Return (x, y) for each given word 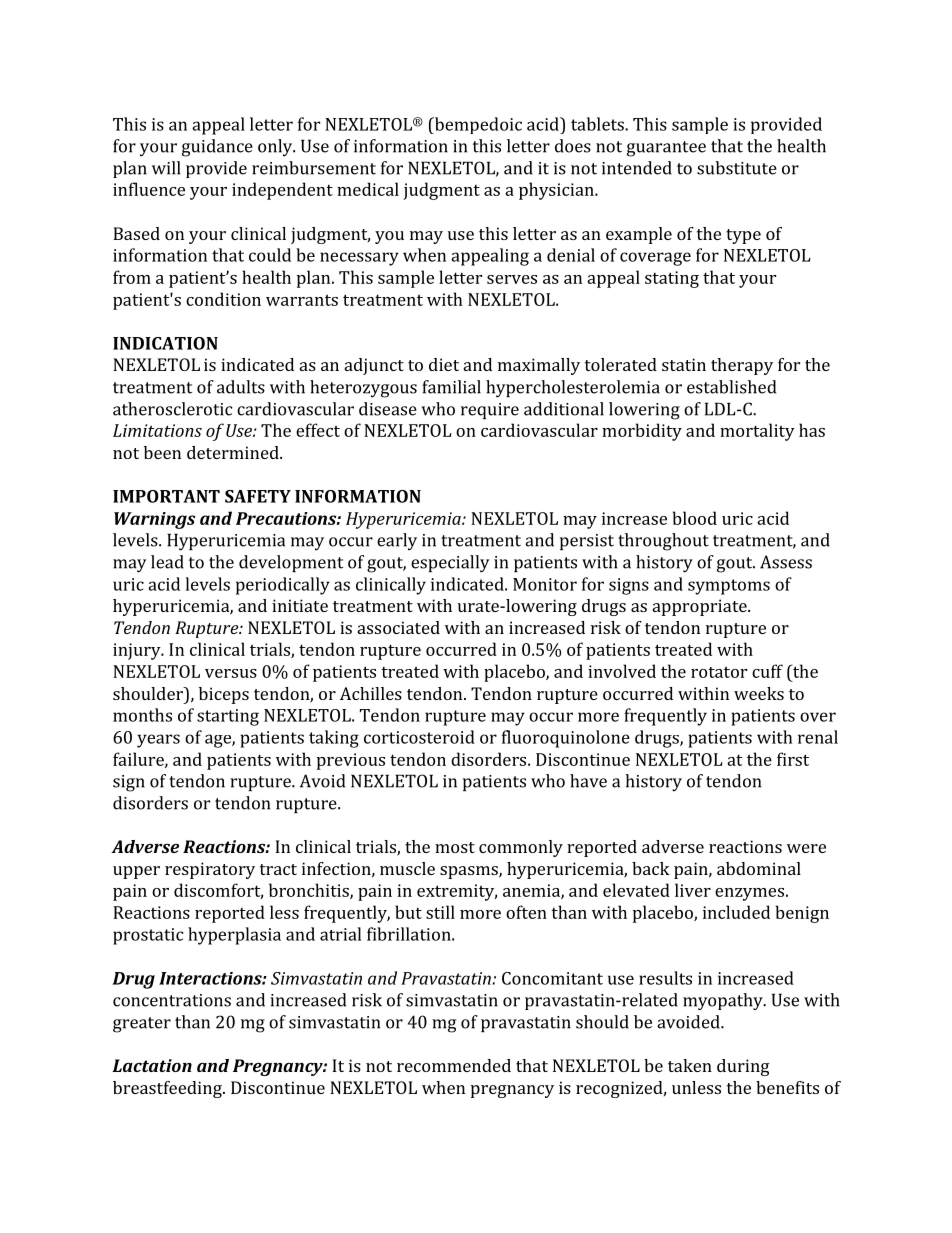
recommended (454, 1065)
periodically (283, 586)
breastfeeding (168, 1089)
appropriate (701, 607)
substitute (737, 168)
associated (399, 627)
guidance (217, 148)
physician (557, 191)
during (743, 1067)
